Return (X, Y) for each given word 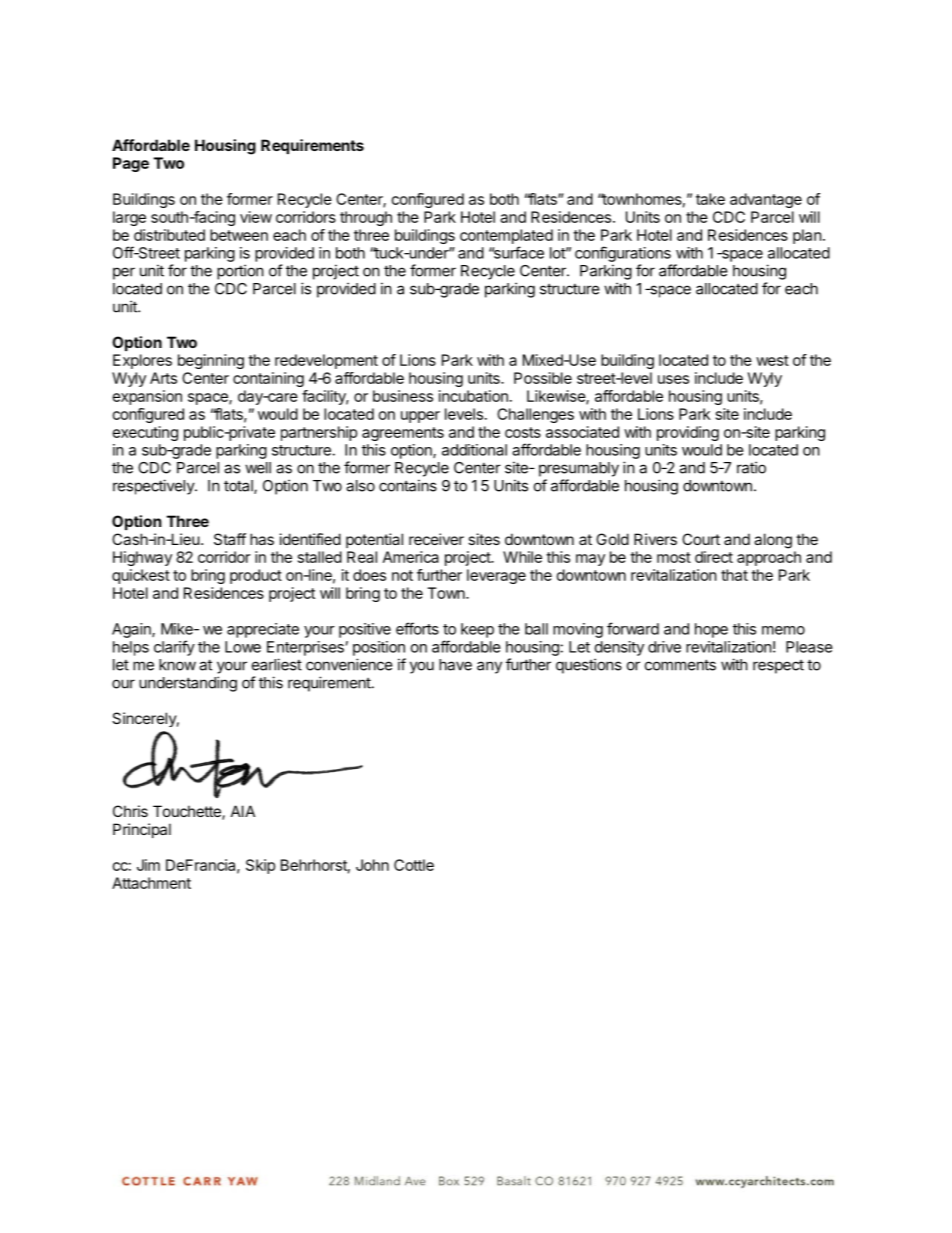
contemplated (506, 236)
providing (688, 433)
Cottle (414, 865)
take (710, 199)
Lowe (243, 647)
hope (711, 630)
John (372, 865)
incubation (473, 396)
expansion (147, 397)
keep (477, 630)
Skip (260, 866)
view (256, 217)
